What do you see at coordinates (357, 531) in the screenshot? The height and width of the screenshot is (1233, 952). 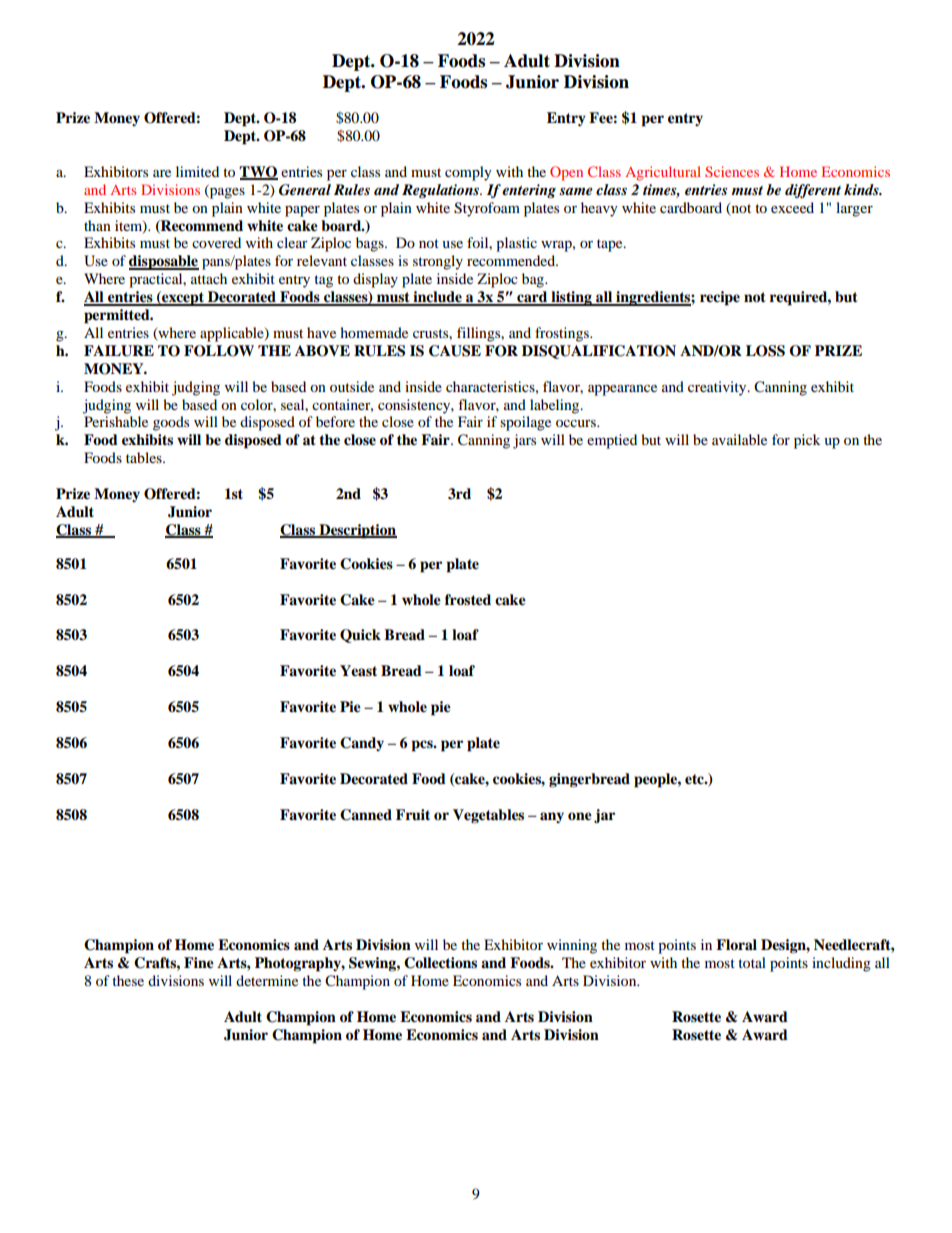 I see `Description` at bounding box center [357, 531].
